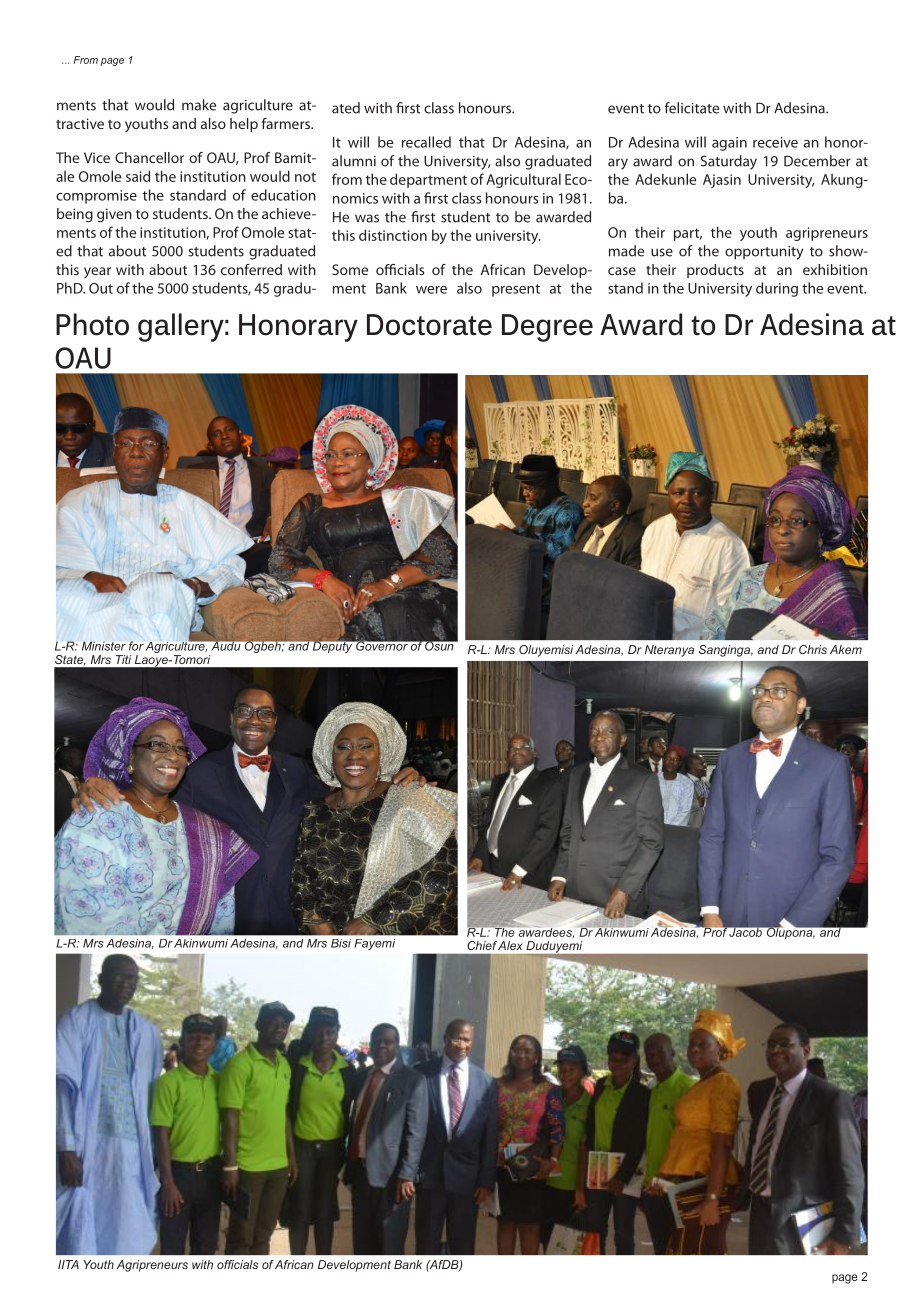  Describe the element at coordinates (149, 157) in the page. I see `Chancellor` at that location.
